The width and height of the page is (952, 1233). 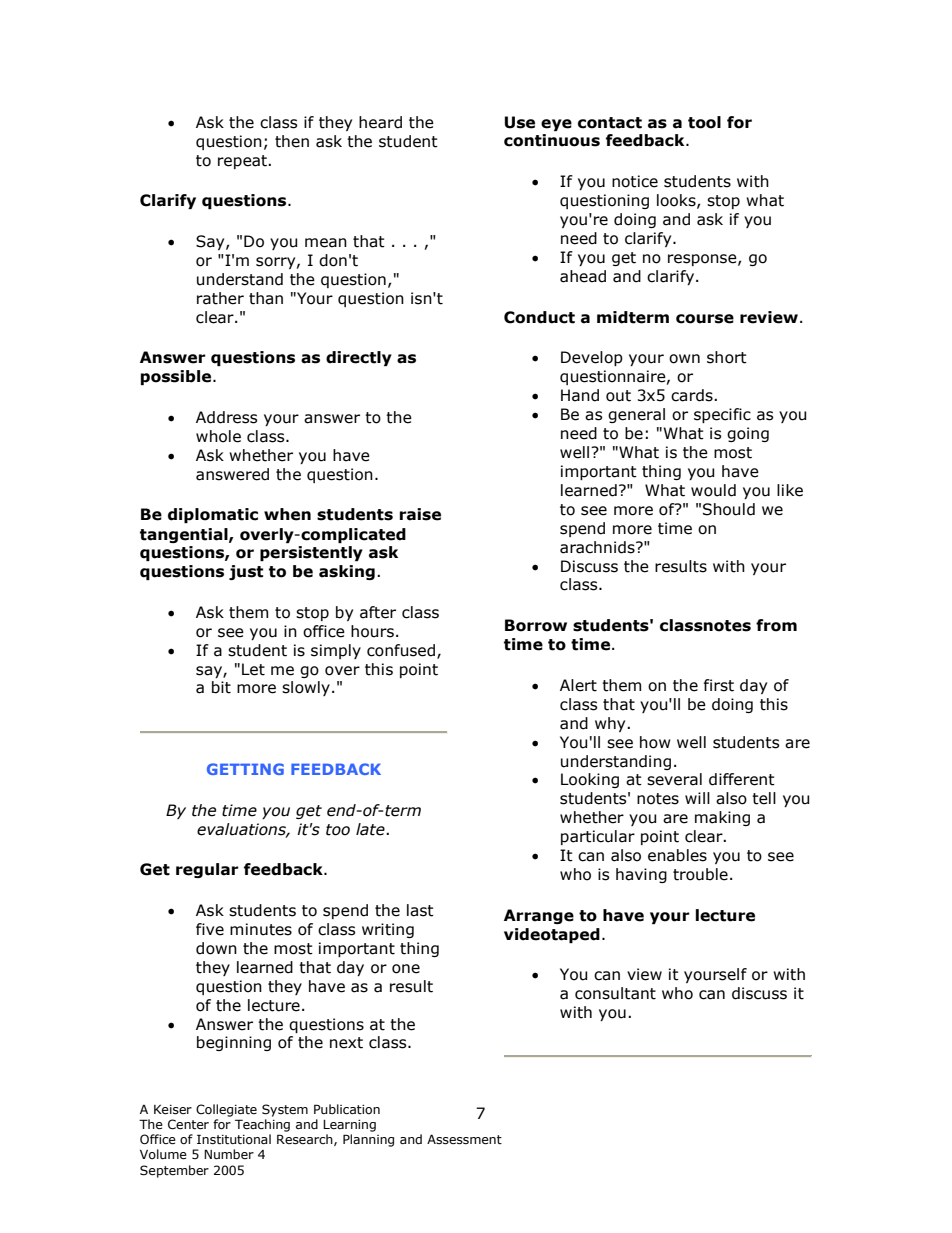 What do you see at coordinates (216, 948) in the page?
I see `down` at bounding box center [216, 948].
